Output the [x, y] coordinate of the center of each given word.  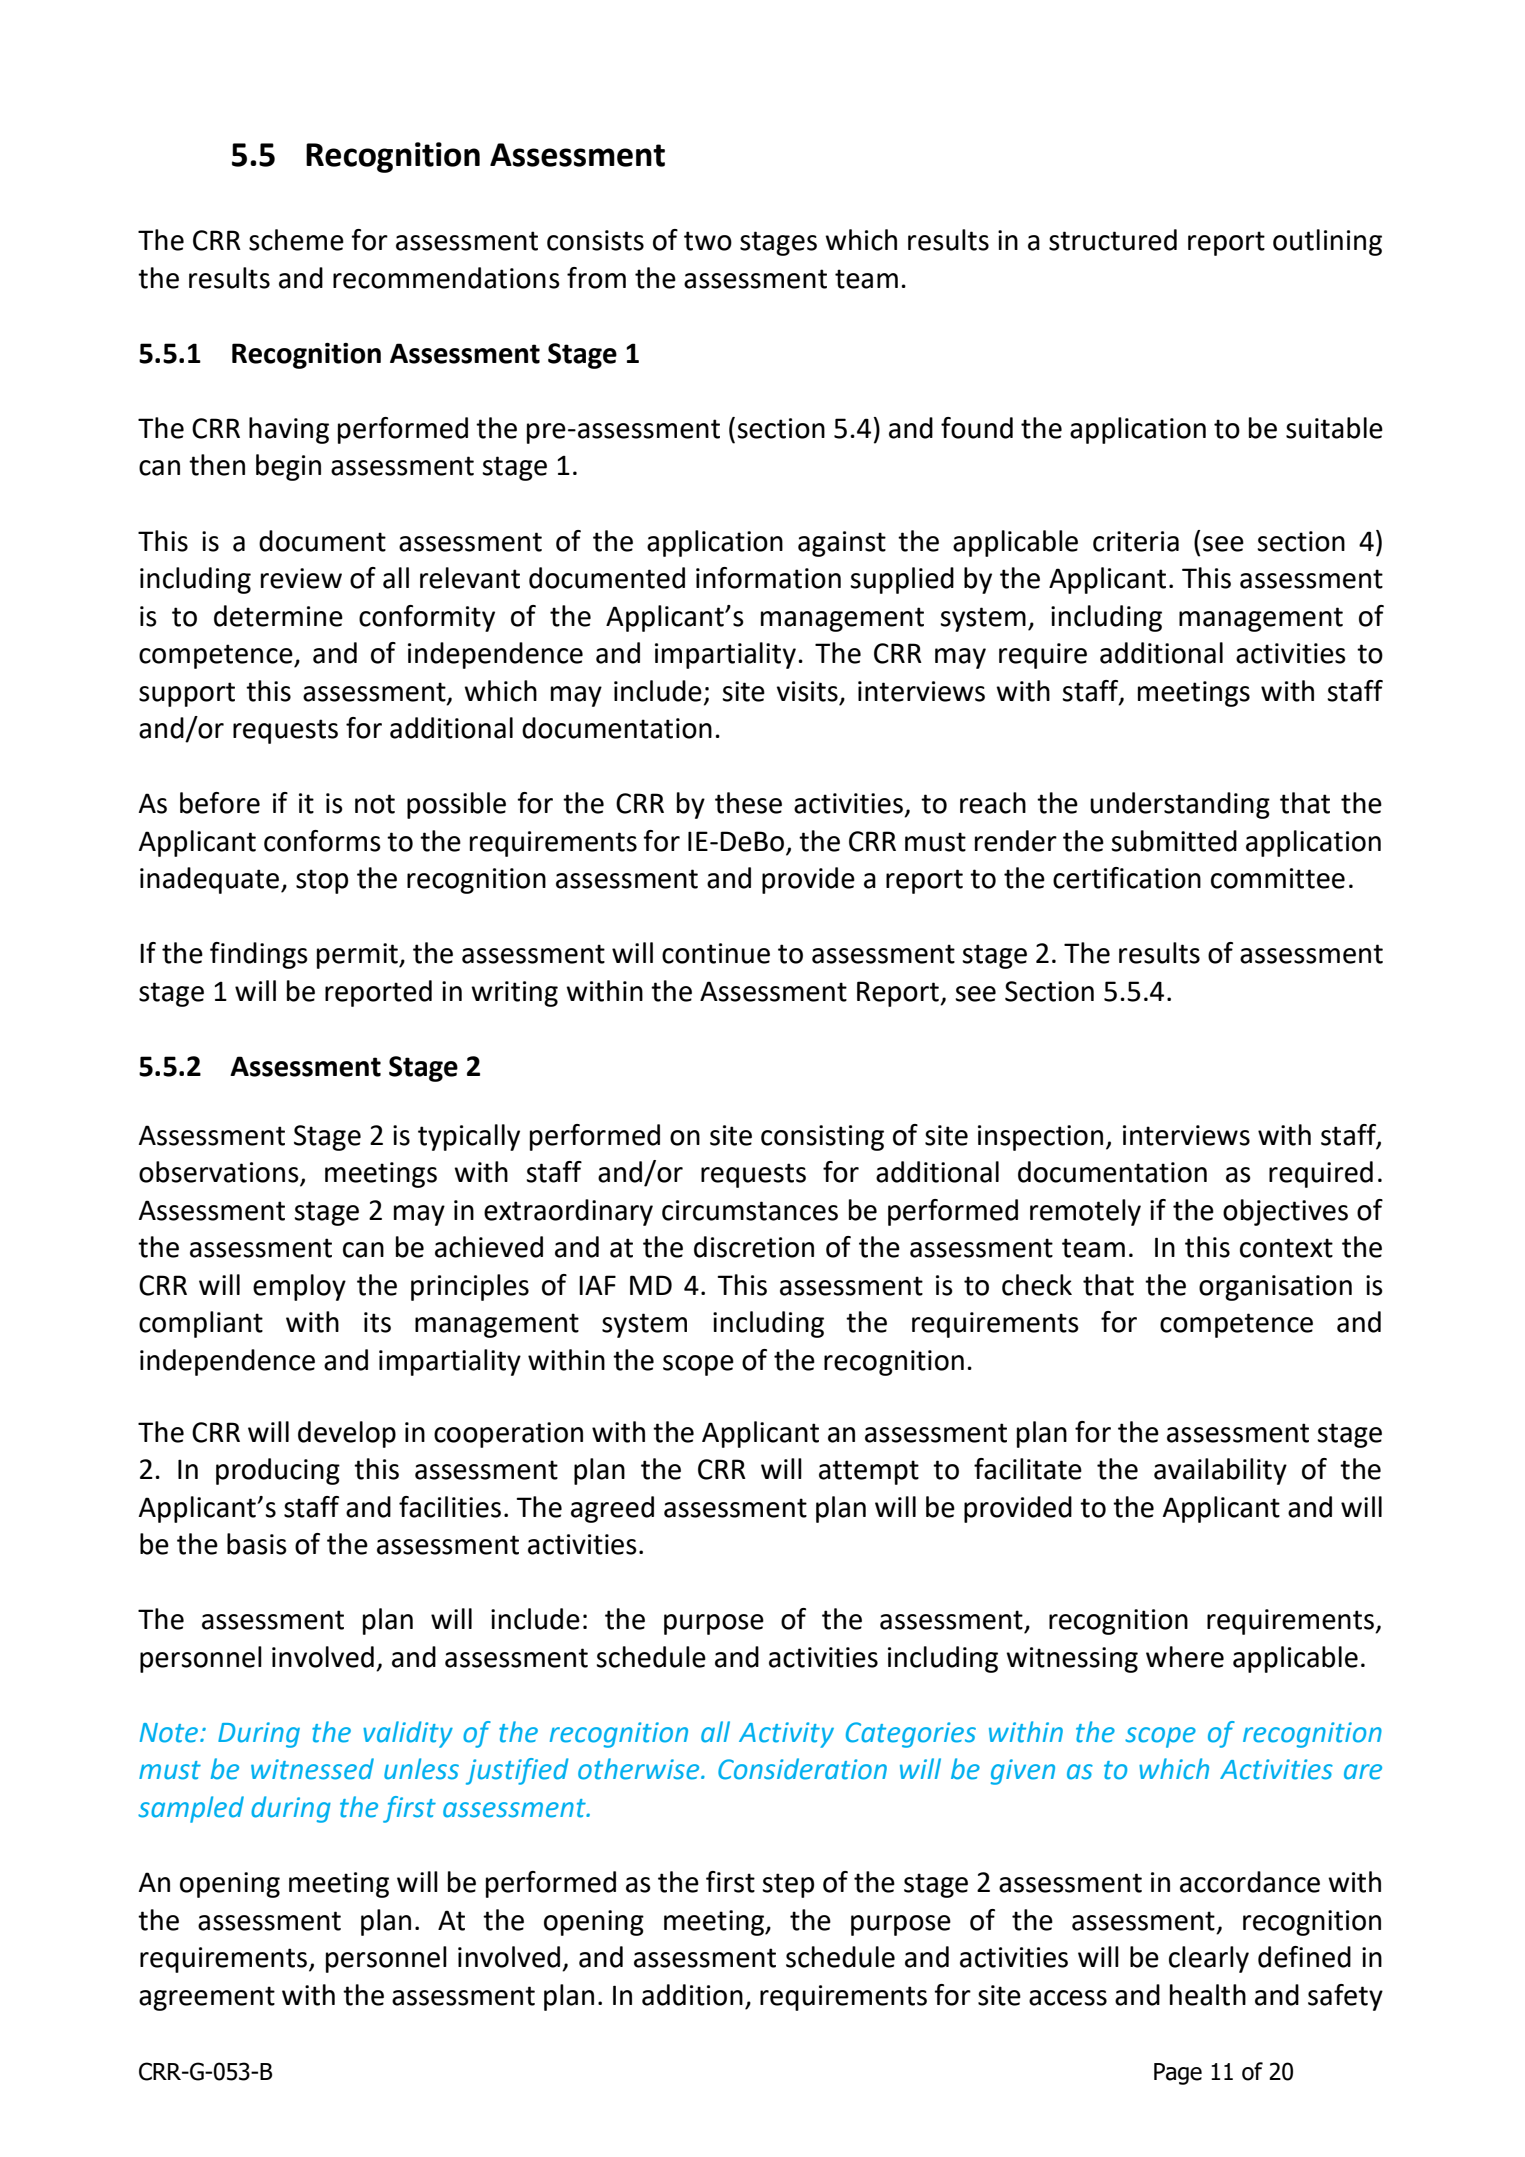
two [708, 241]
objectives [1285, 1212]
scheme [296, 240]
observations [220, 1173]
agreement [207, 1998]
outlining [1327, 242]
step [788, 1885]
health [1208, 1995]
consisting [822, 1138]
